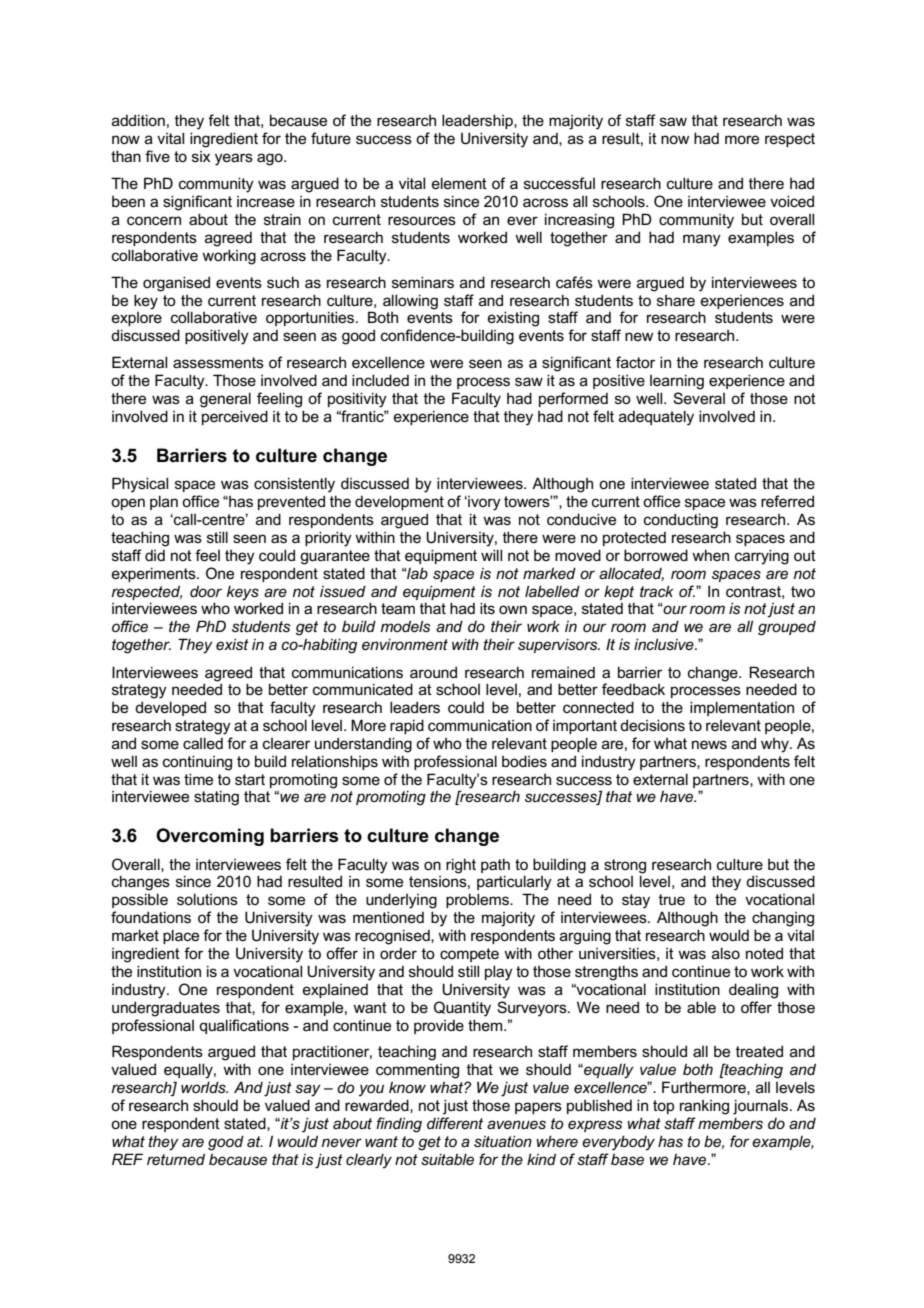 The width and height of the image is (924, 1308). What do you see at coordinates (201, 156) in the image?
I see `six` at bounding box center [201, 156].
